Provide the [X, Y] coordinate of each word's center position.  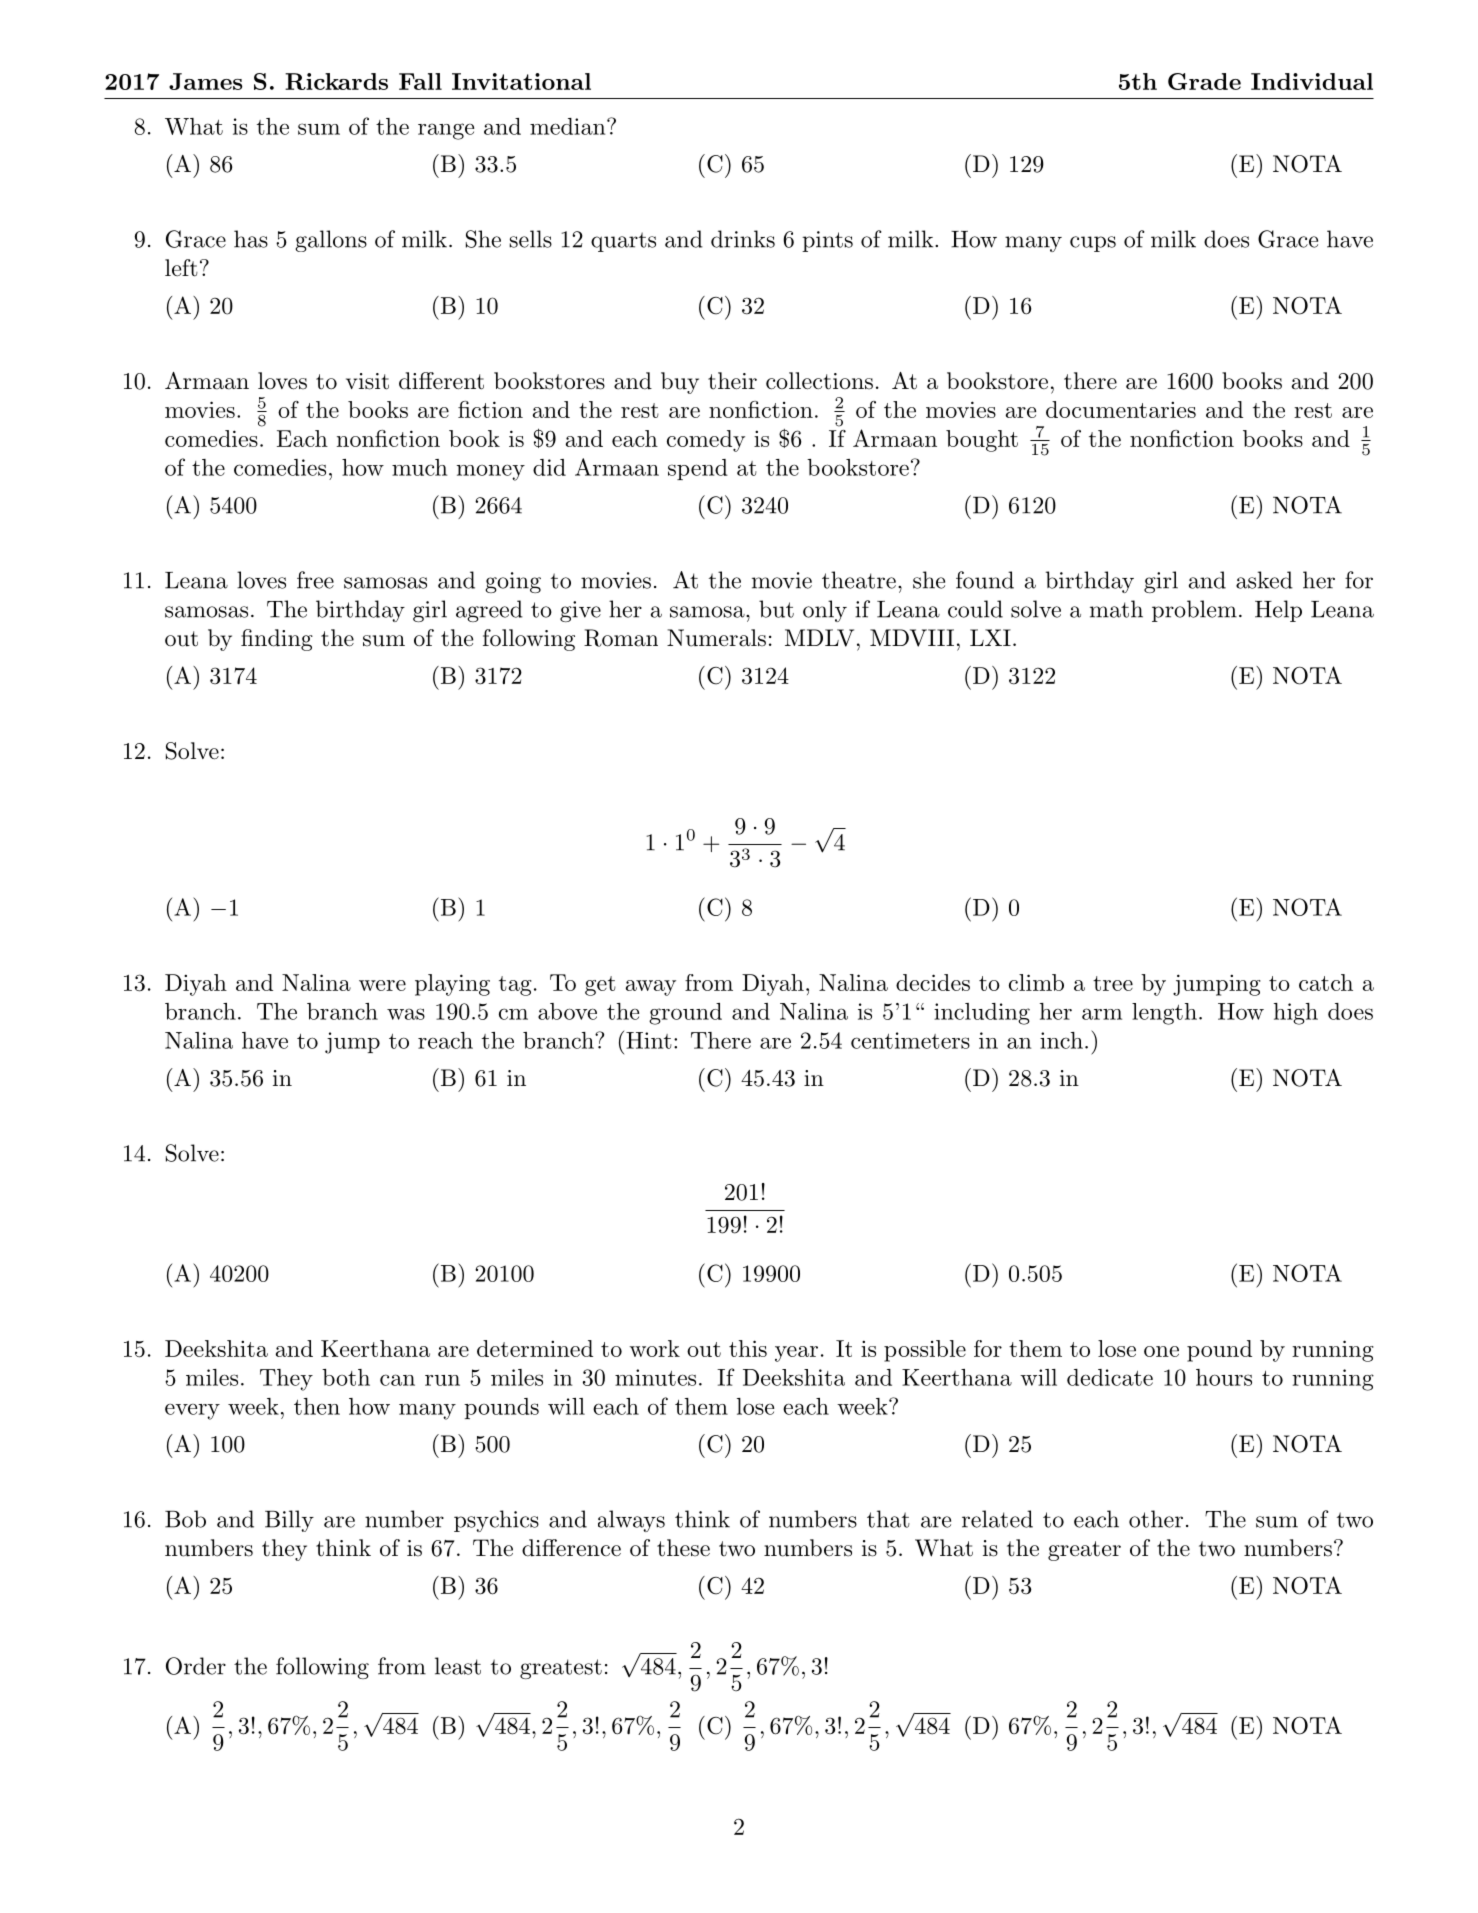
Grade [1204, 81]
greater [1084, 1551]
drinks [743, 239]
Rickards [336, 81]
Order [196, 1666]
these [683, 1548]
